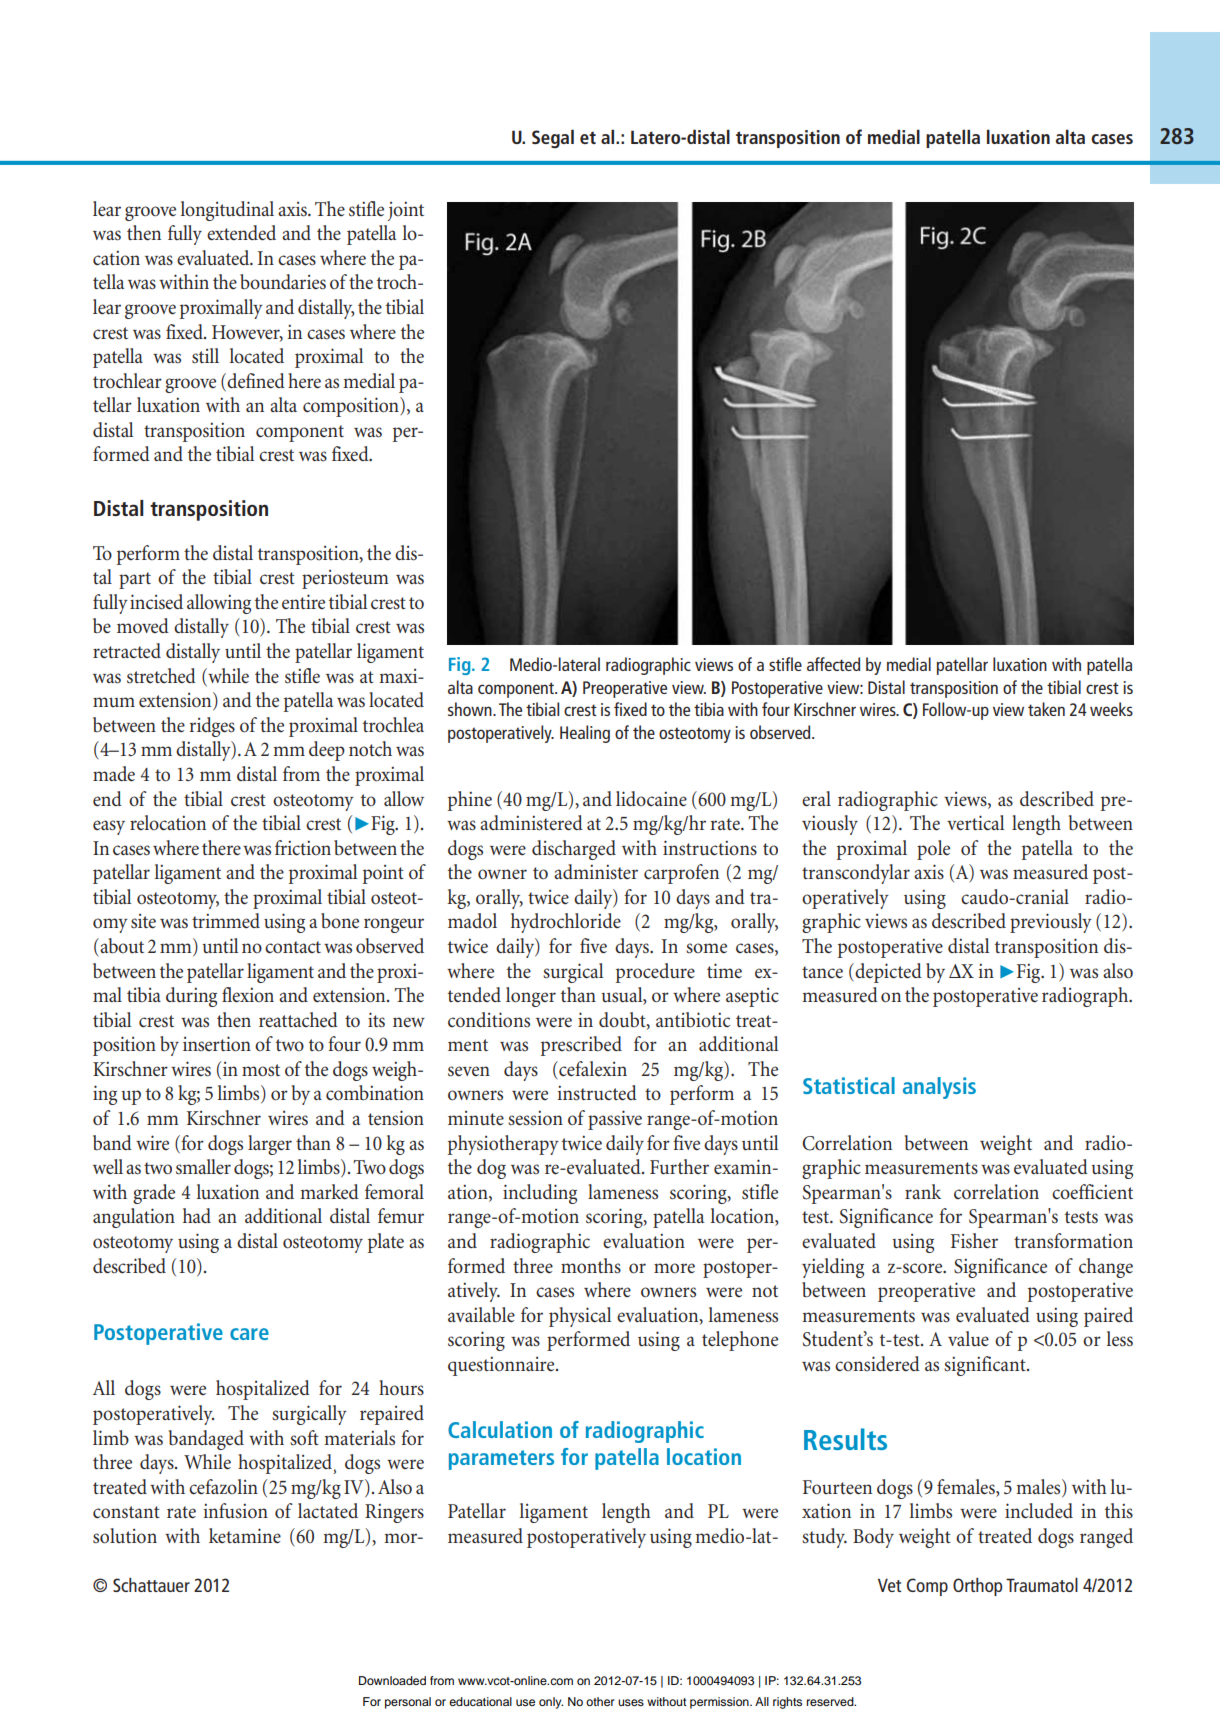 The height and width of the image is (1726, 1220). What do you see at coordinates (651, 799) in the image?
I see `lidocaine` at bounding box center [651, 799].
